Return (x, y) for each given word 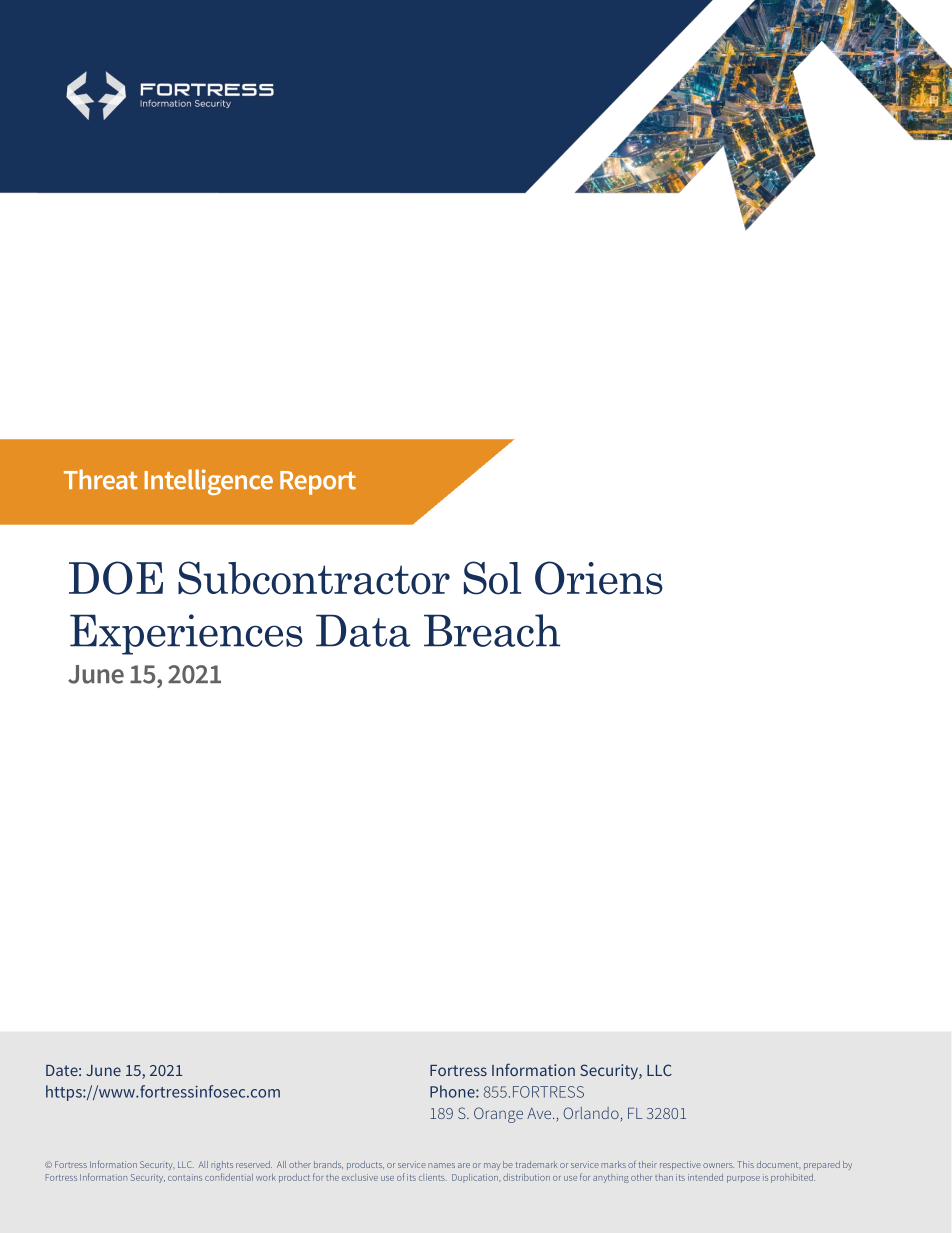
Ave (540, 1113)
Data (363, 630)
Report (318, 483)
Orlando (592, 1114)
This (745, 1164)
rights (222, 1166)
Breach (492, 630)
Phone (453, 1091)
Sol (492, 578)
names (441, 1165)
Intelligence (208, 482)
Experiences (186, 634)
